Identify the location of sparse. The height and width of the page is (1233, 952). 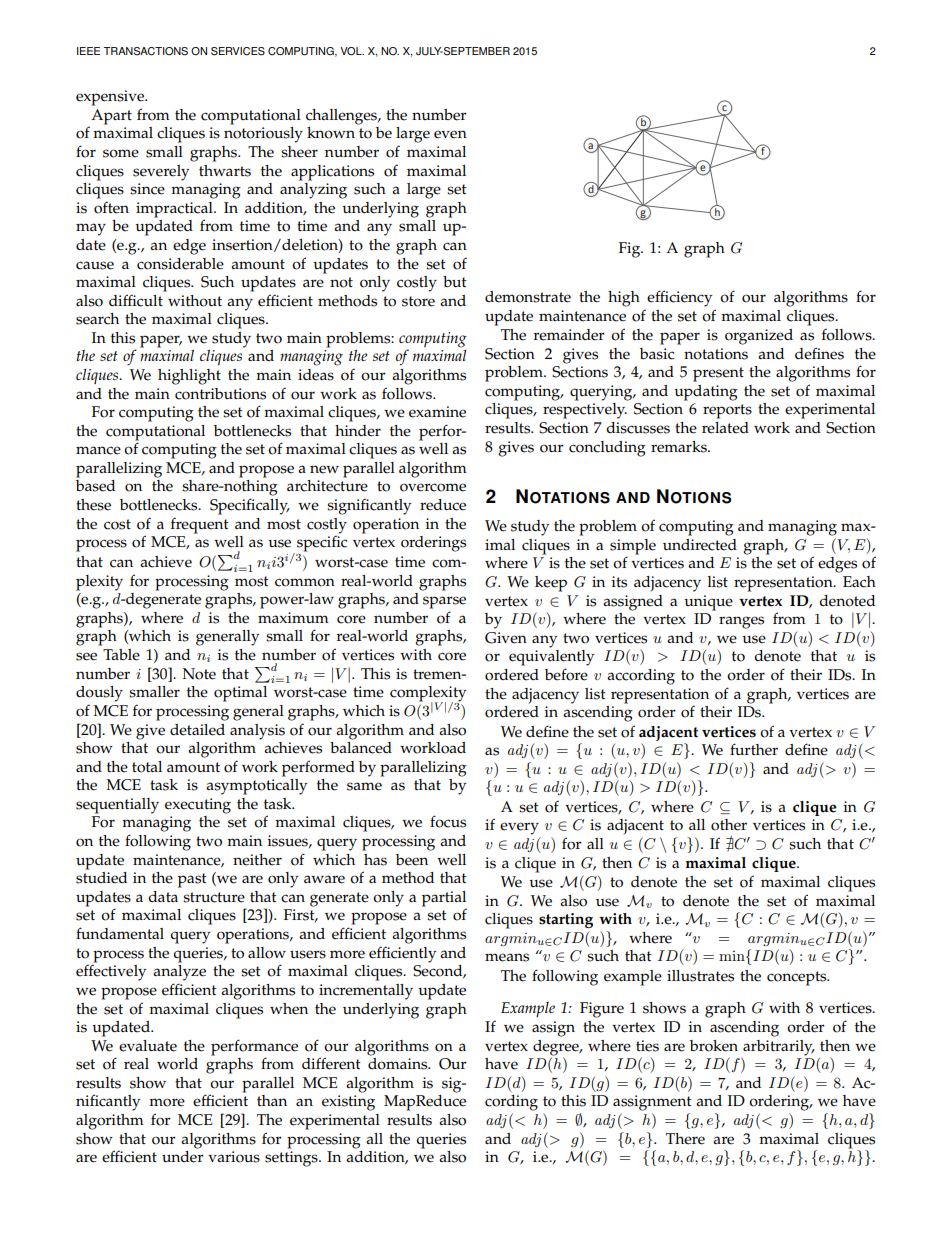
(444, 602).
